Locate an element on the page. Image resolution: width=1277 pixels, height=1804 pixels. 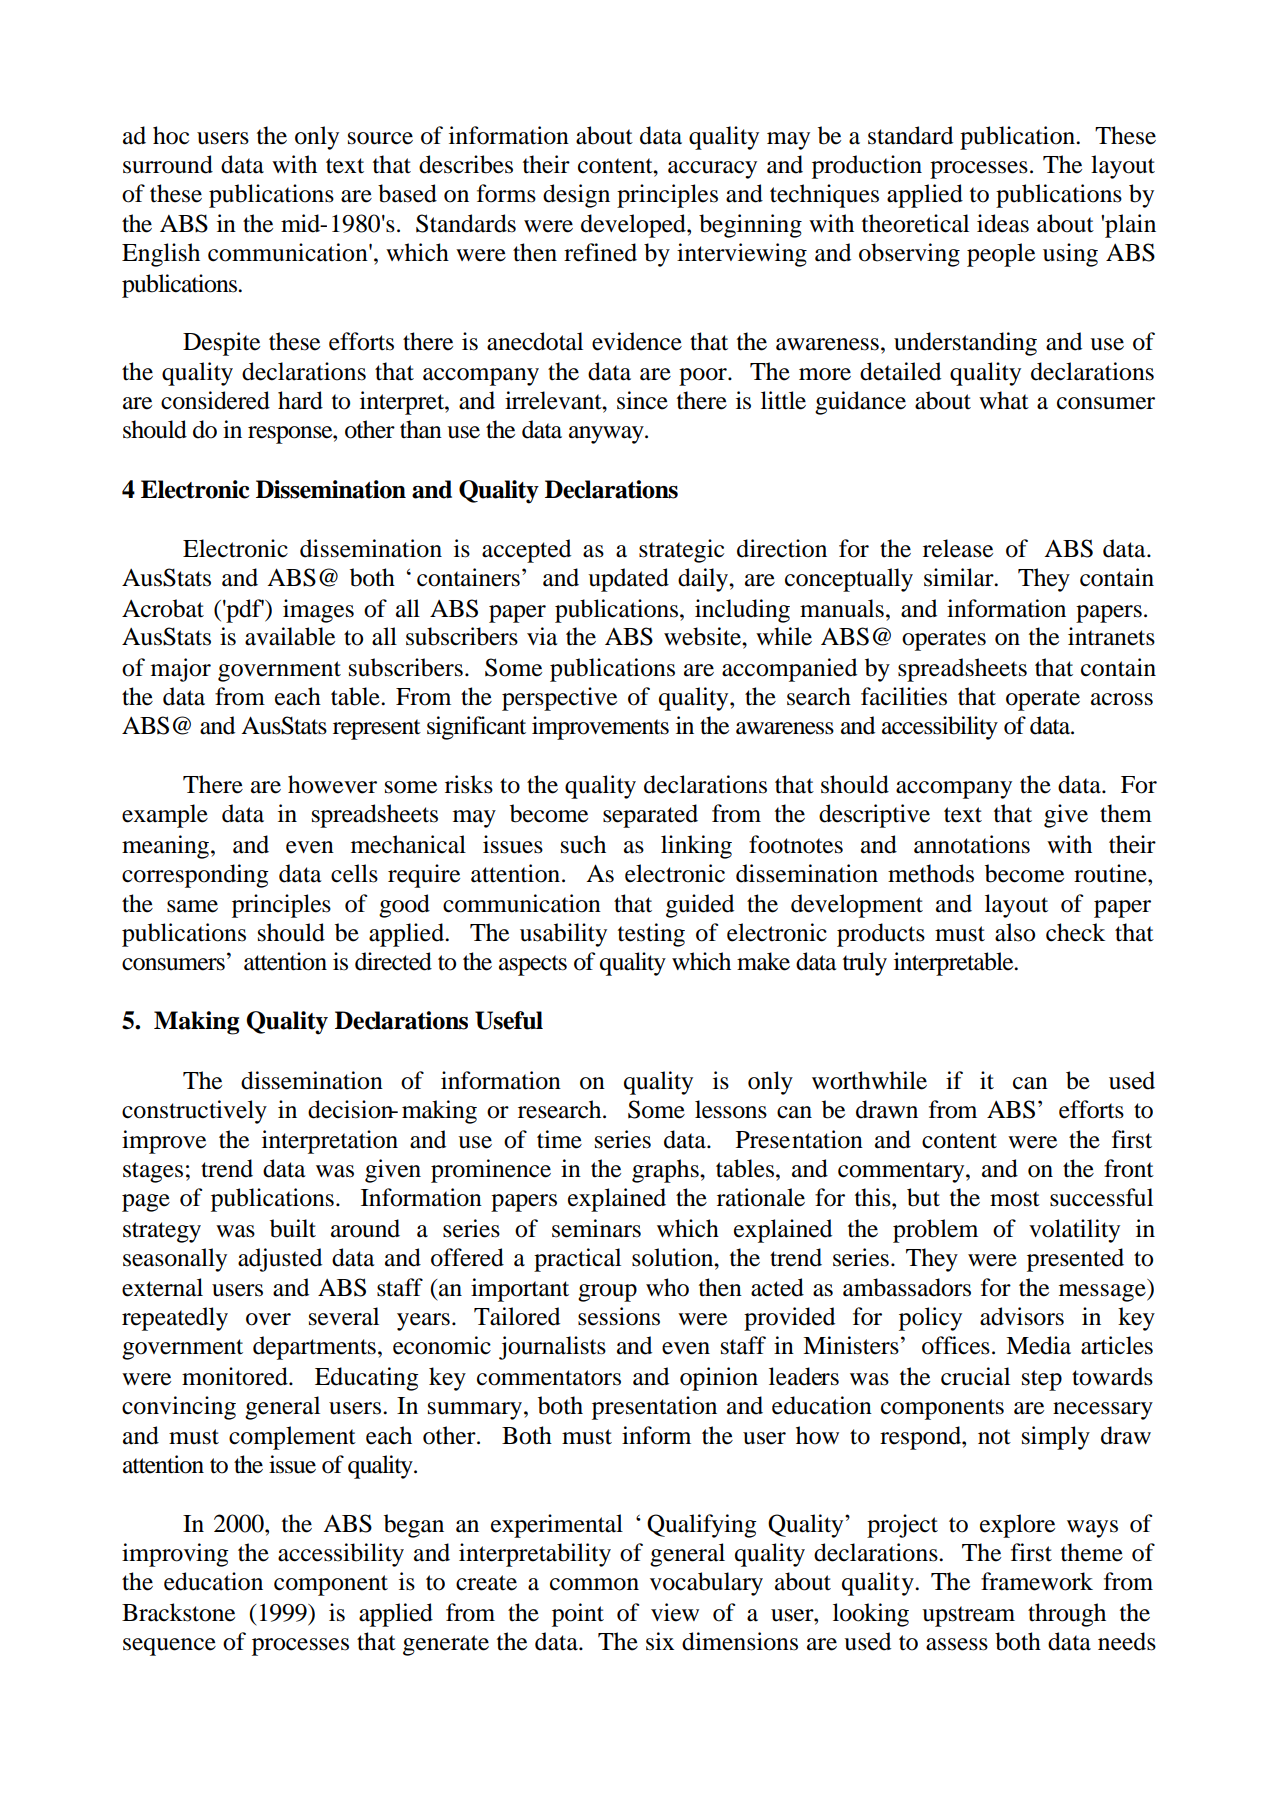
surround is located at coordinates (168, 164).
